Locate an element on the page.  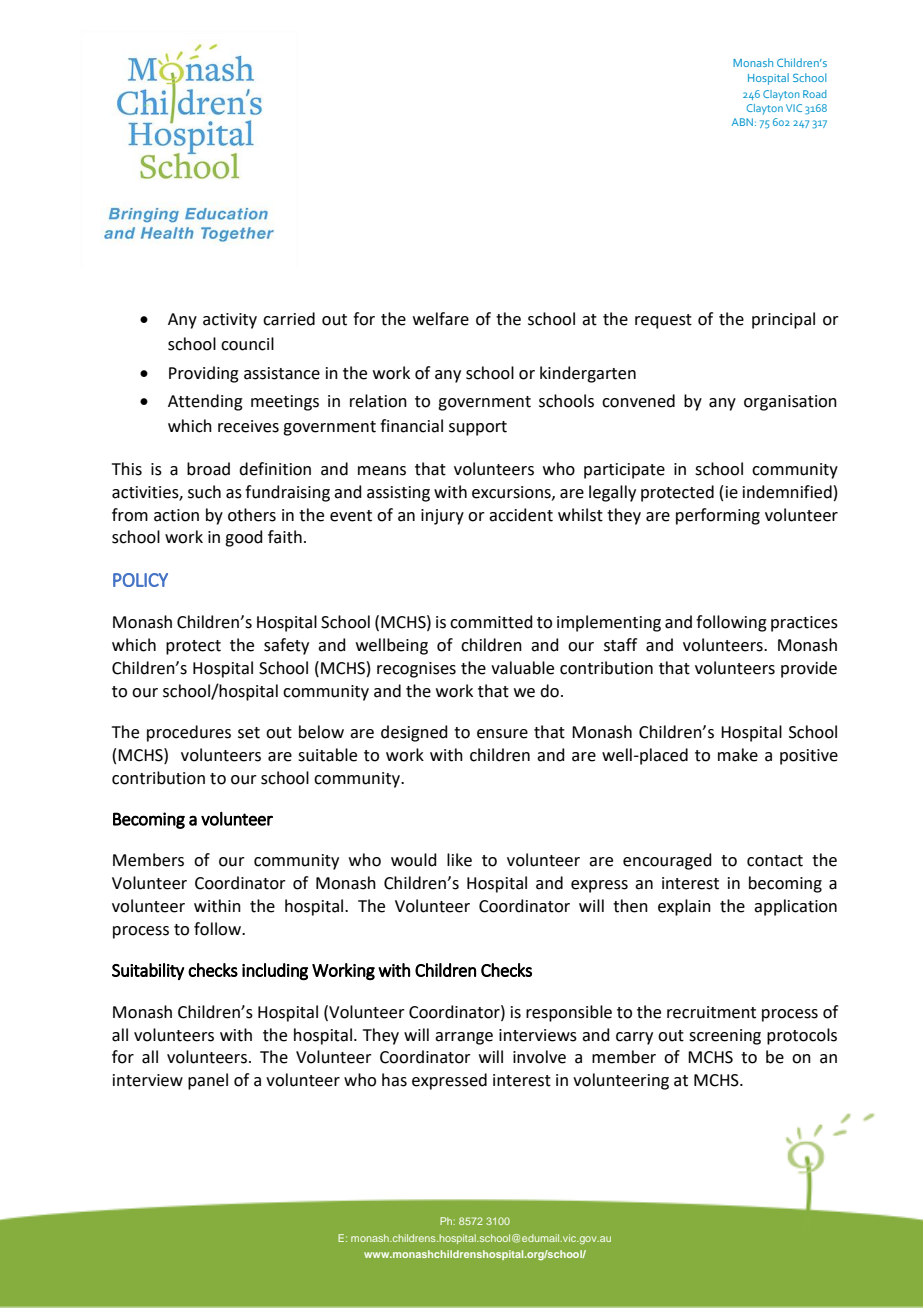
council is located at coordinates (247, 344).
